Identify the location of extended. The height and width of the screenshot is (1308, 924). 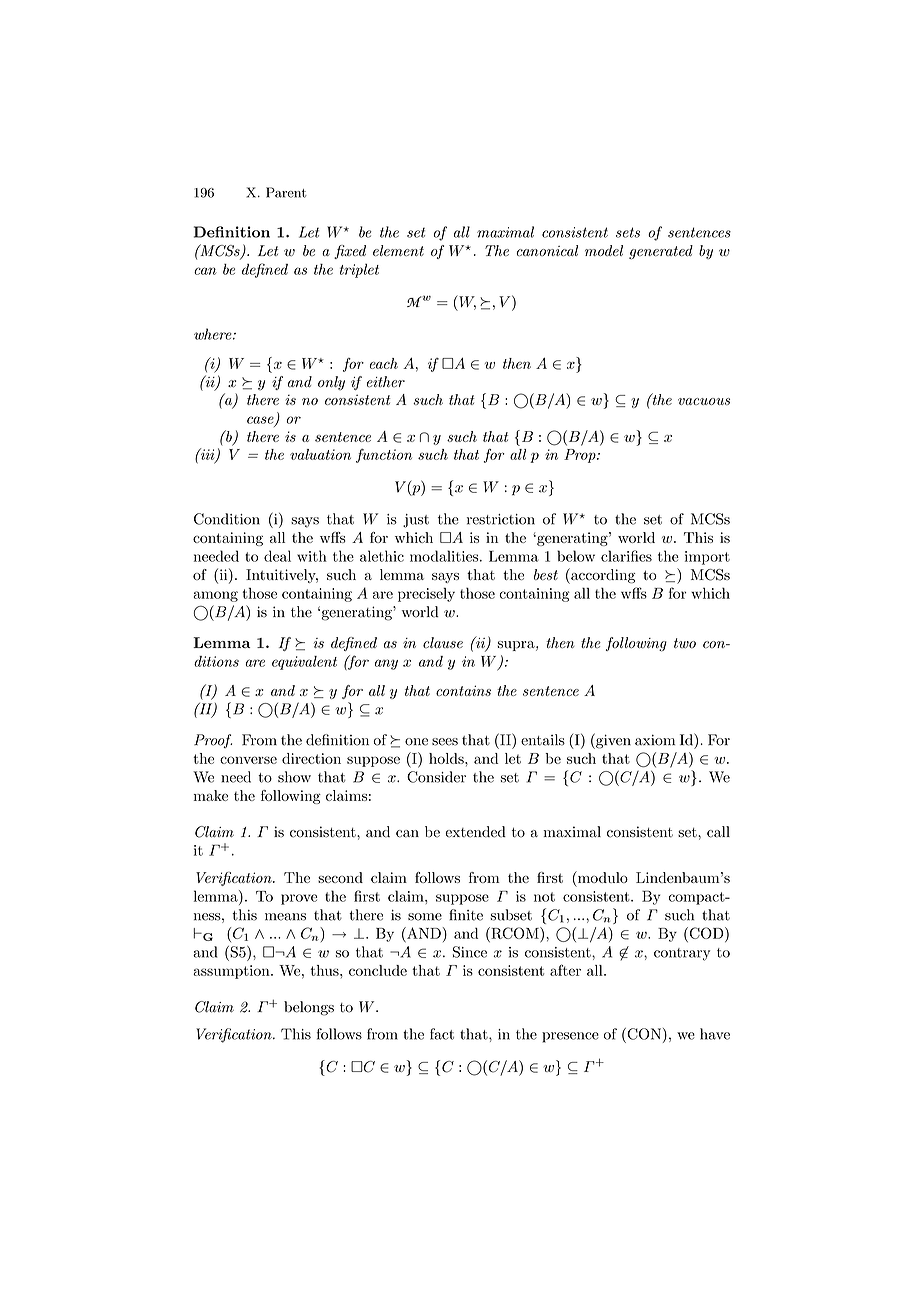
(475, 832).
